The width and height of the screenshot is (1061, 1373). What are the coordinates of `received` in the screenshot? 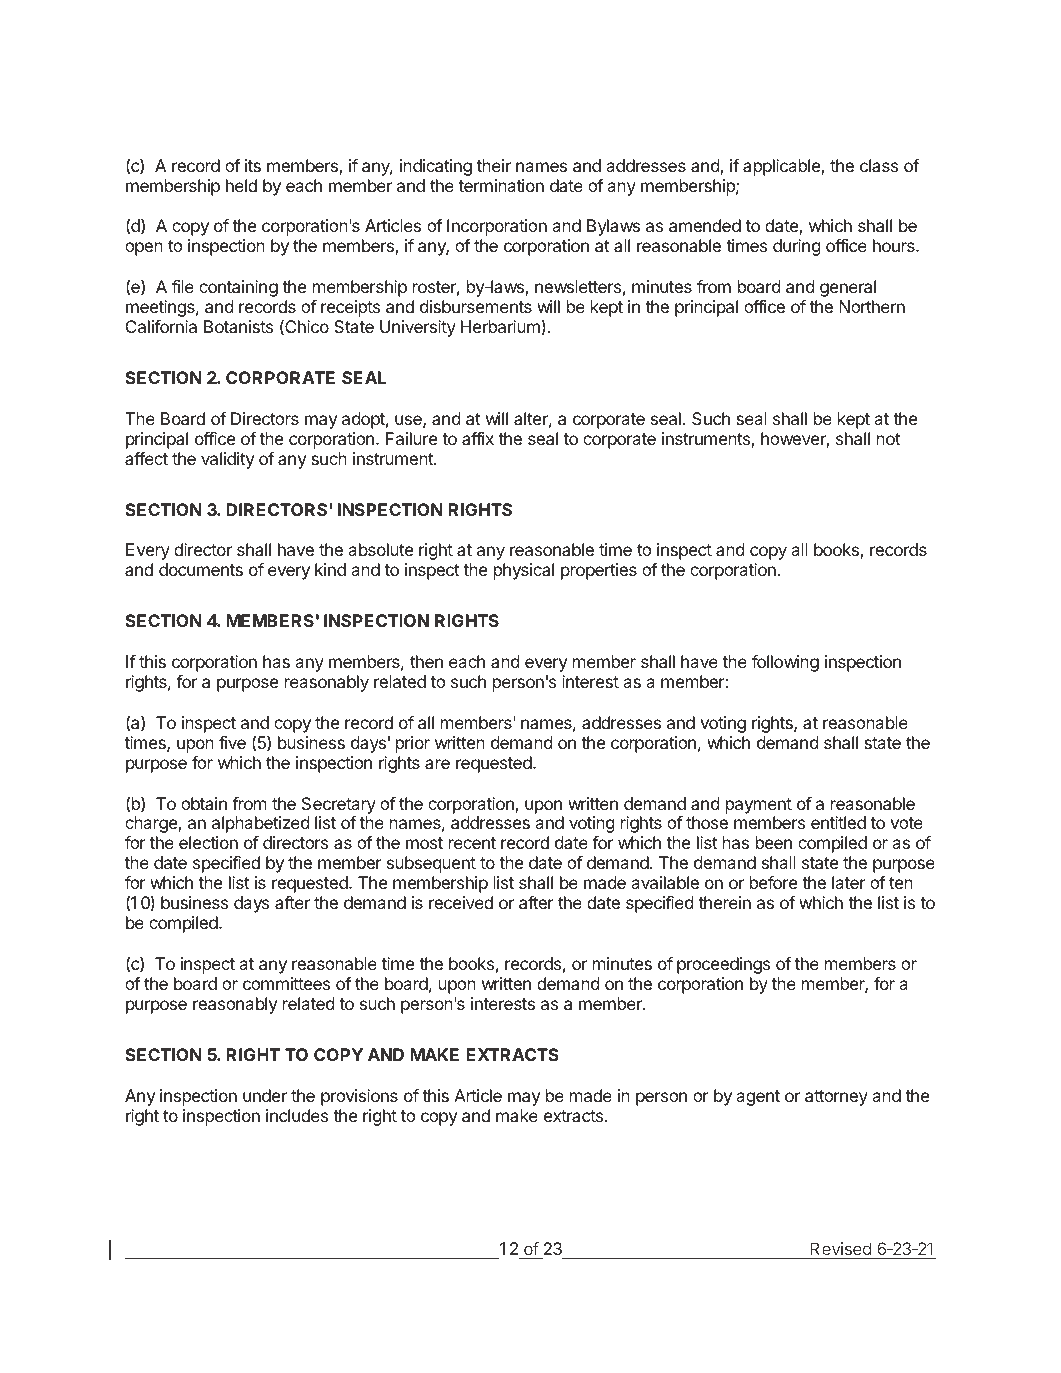 It's located at (461, 902).
